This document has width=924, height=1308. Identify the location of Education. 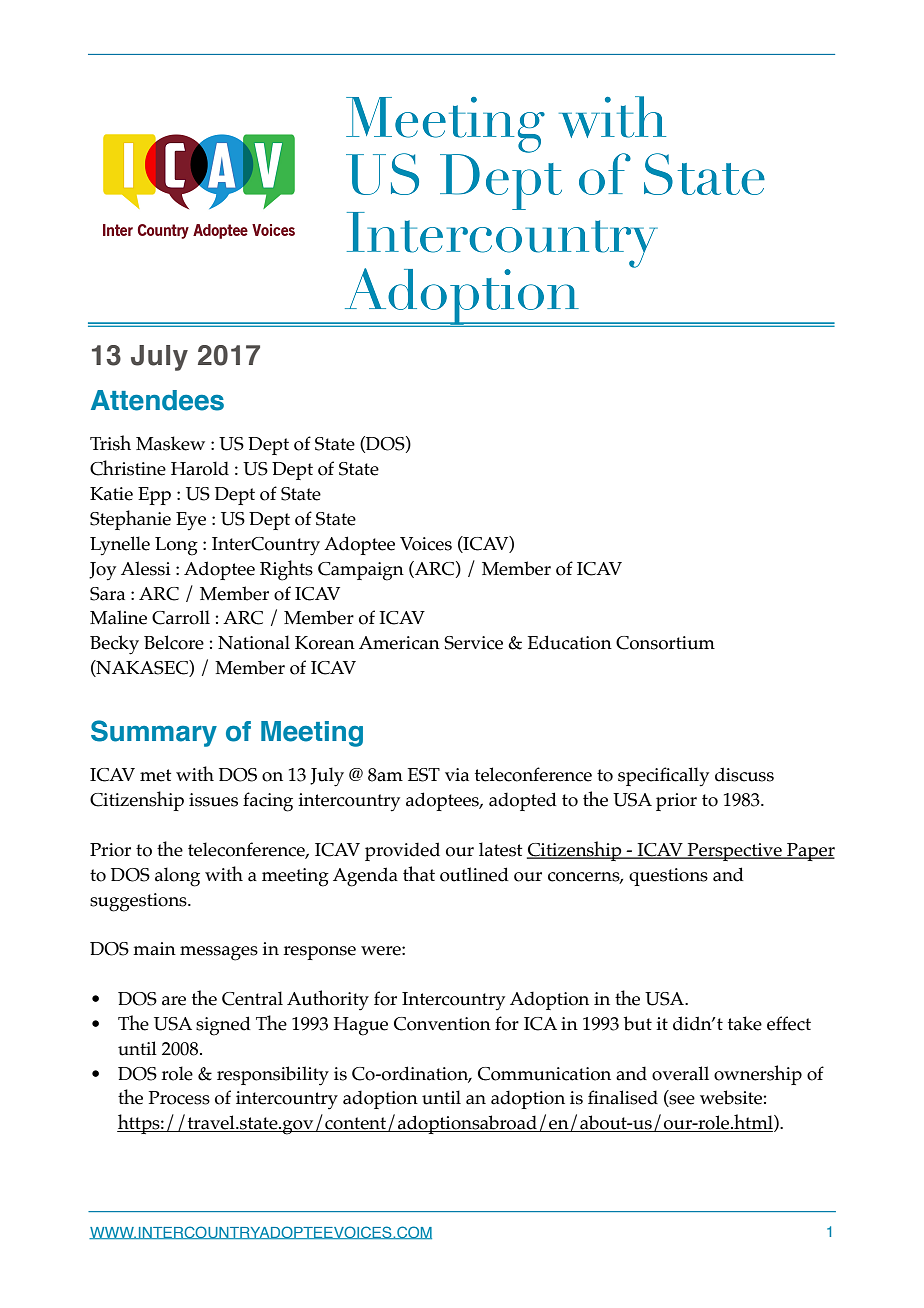
(570, 642).
